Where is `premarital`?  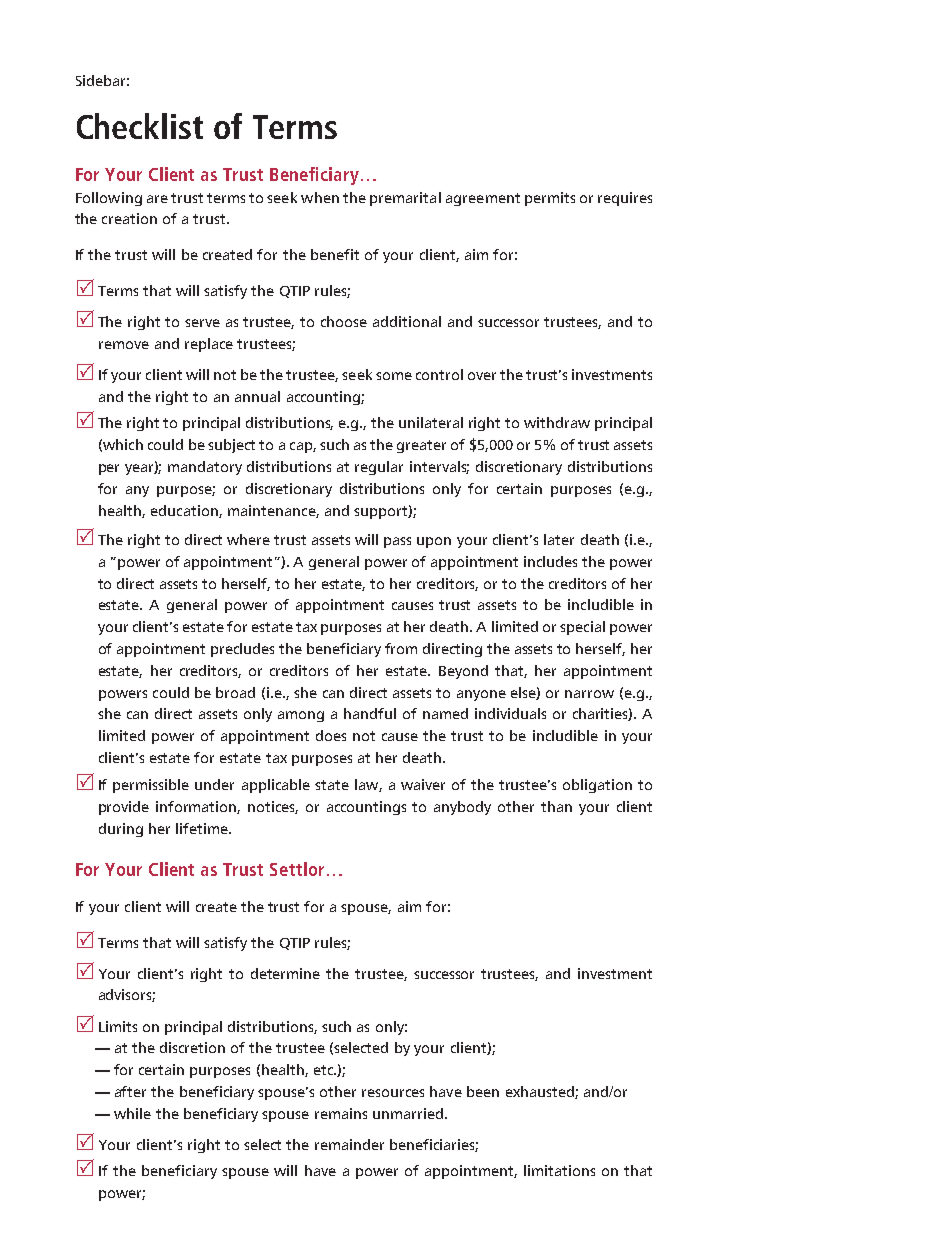 premarital is located at coordinates (405, 199).
